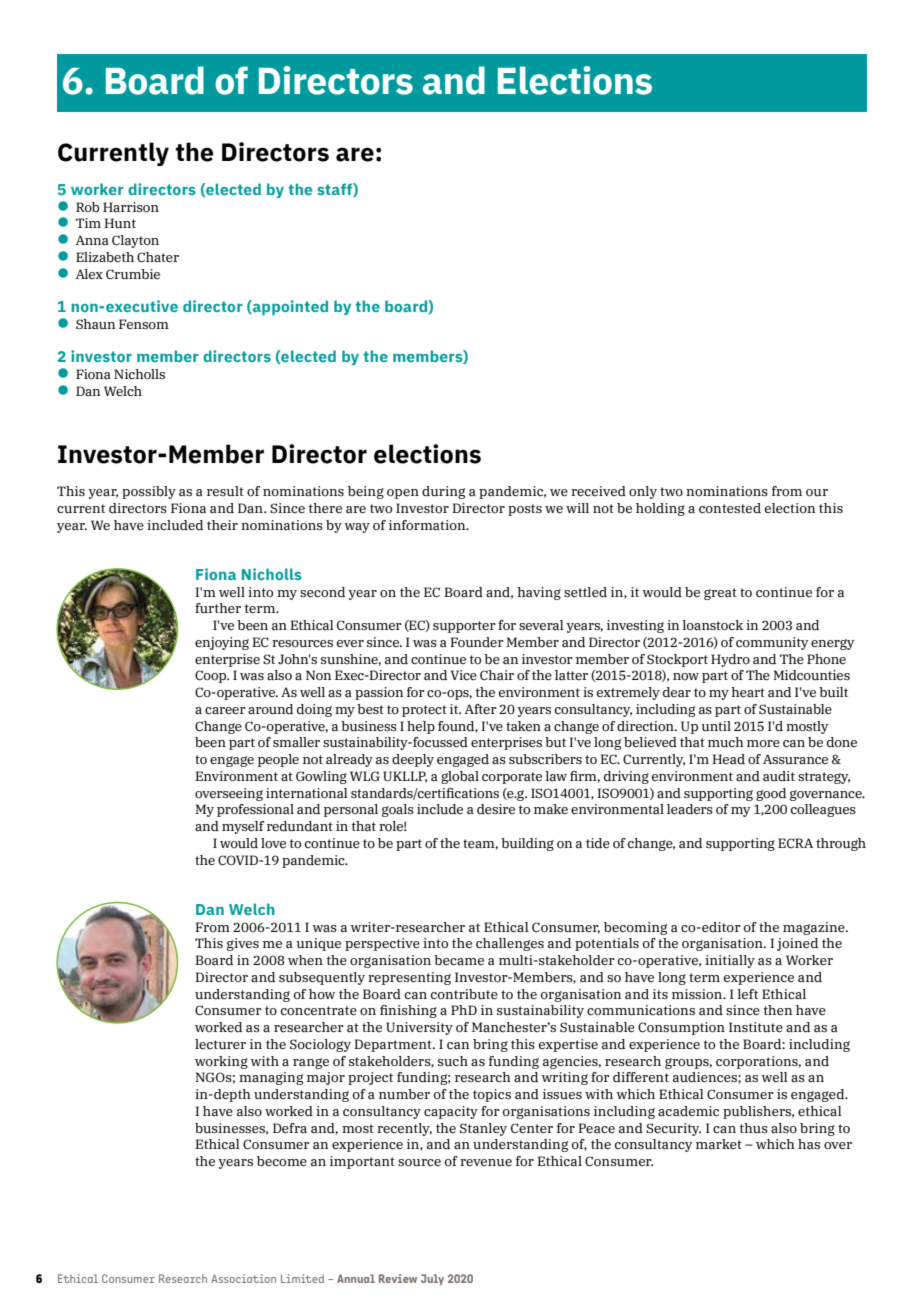  What do you see at coordinates (243, 1278) in the page?
I see `Association` at bounding box center [243, 1278].
